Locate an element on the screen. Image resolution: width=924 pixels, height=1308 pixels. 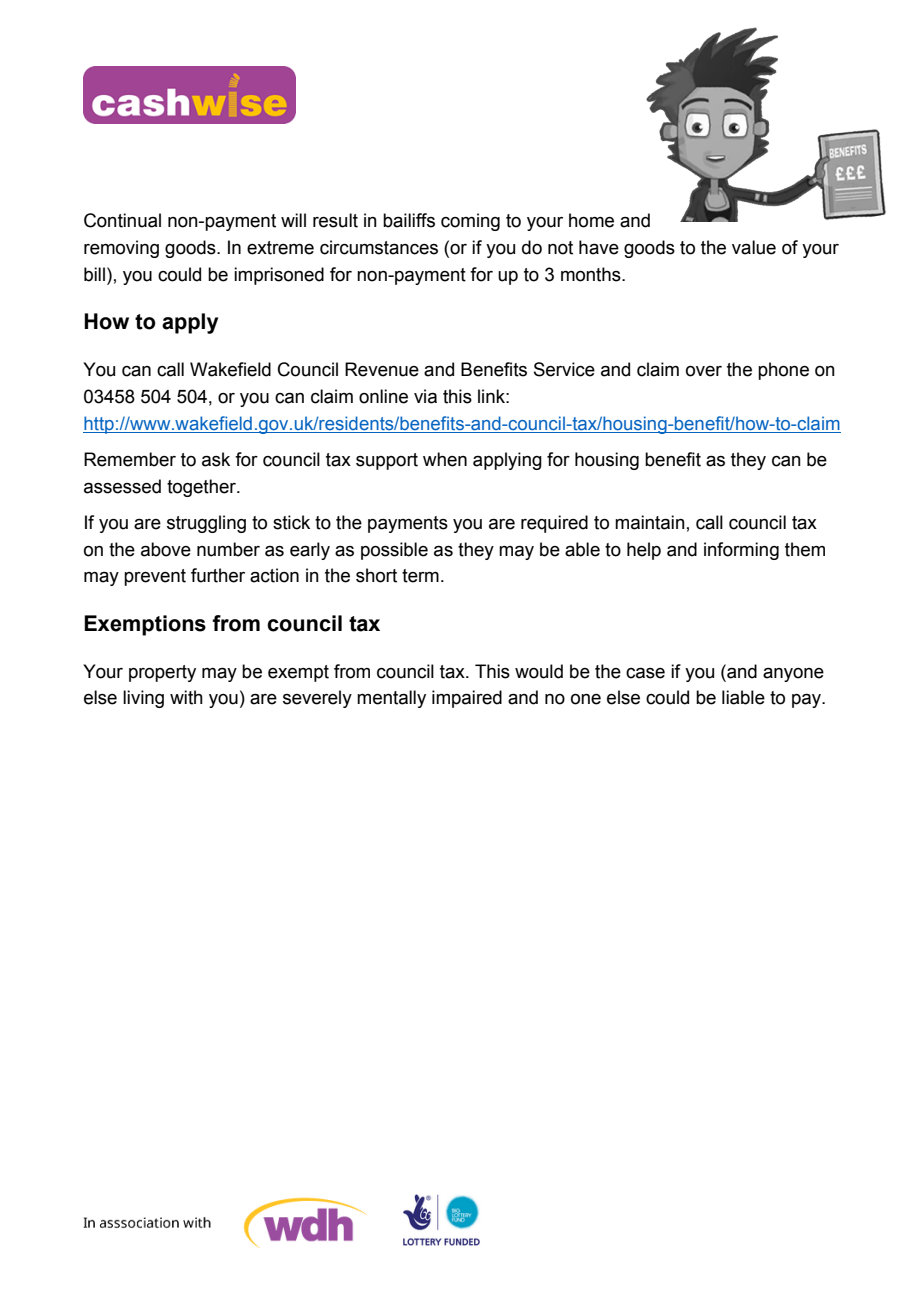
property is located at coordinates (162, 673).
